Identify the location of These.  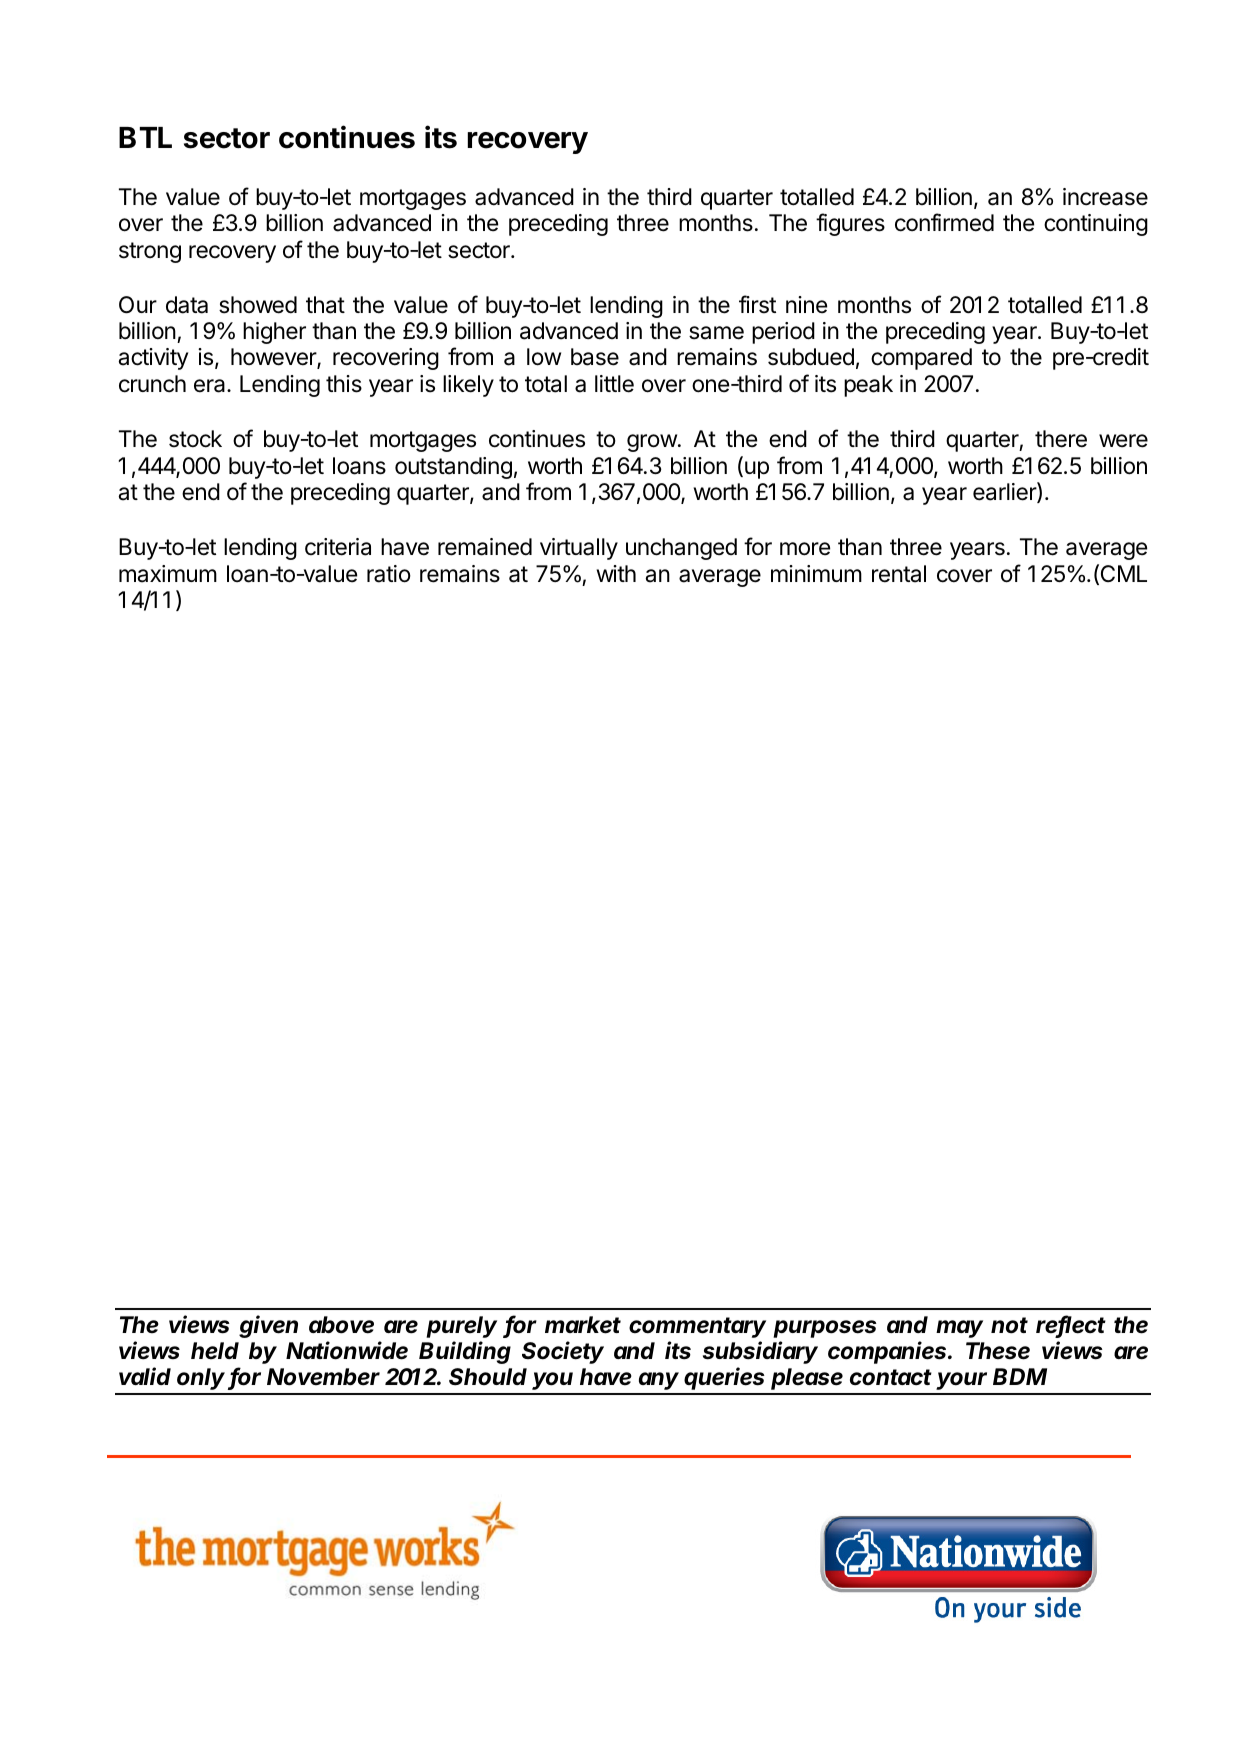
(998, 1351).
